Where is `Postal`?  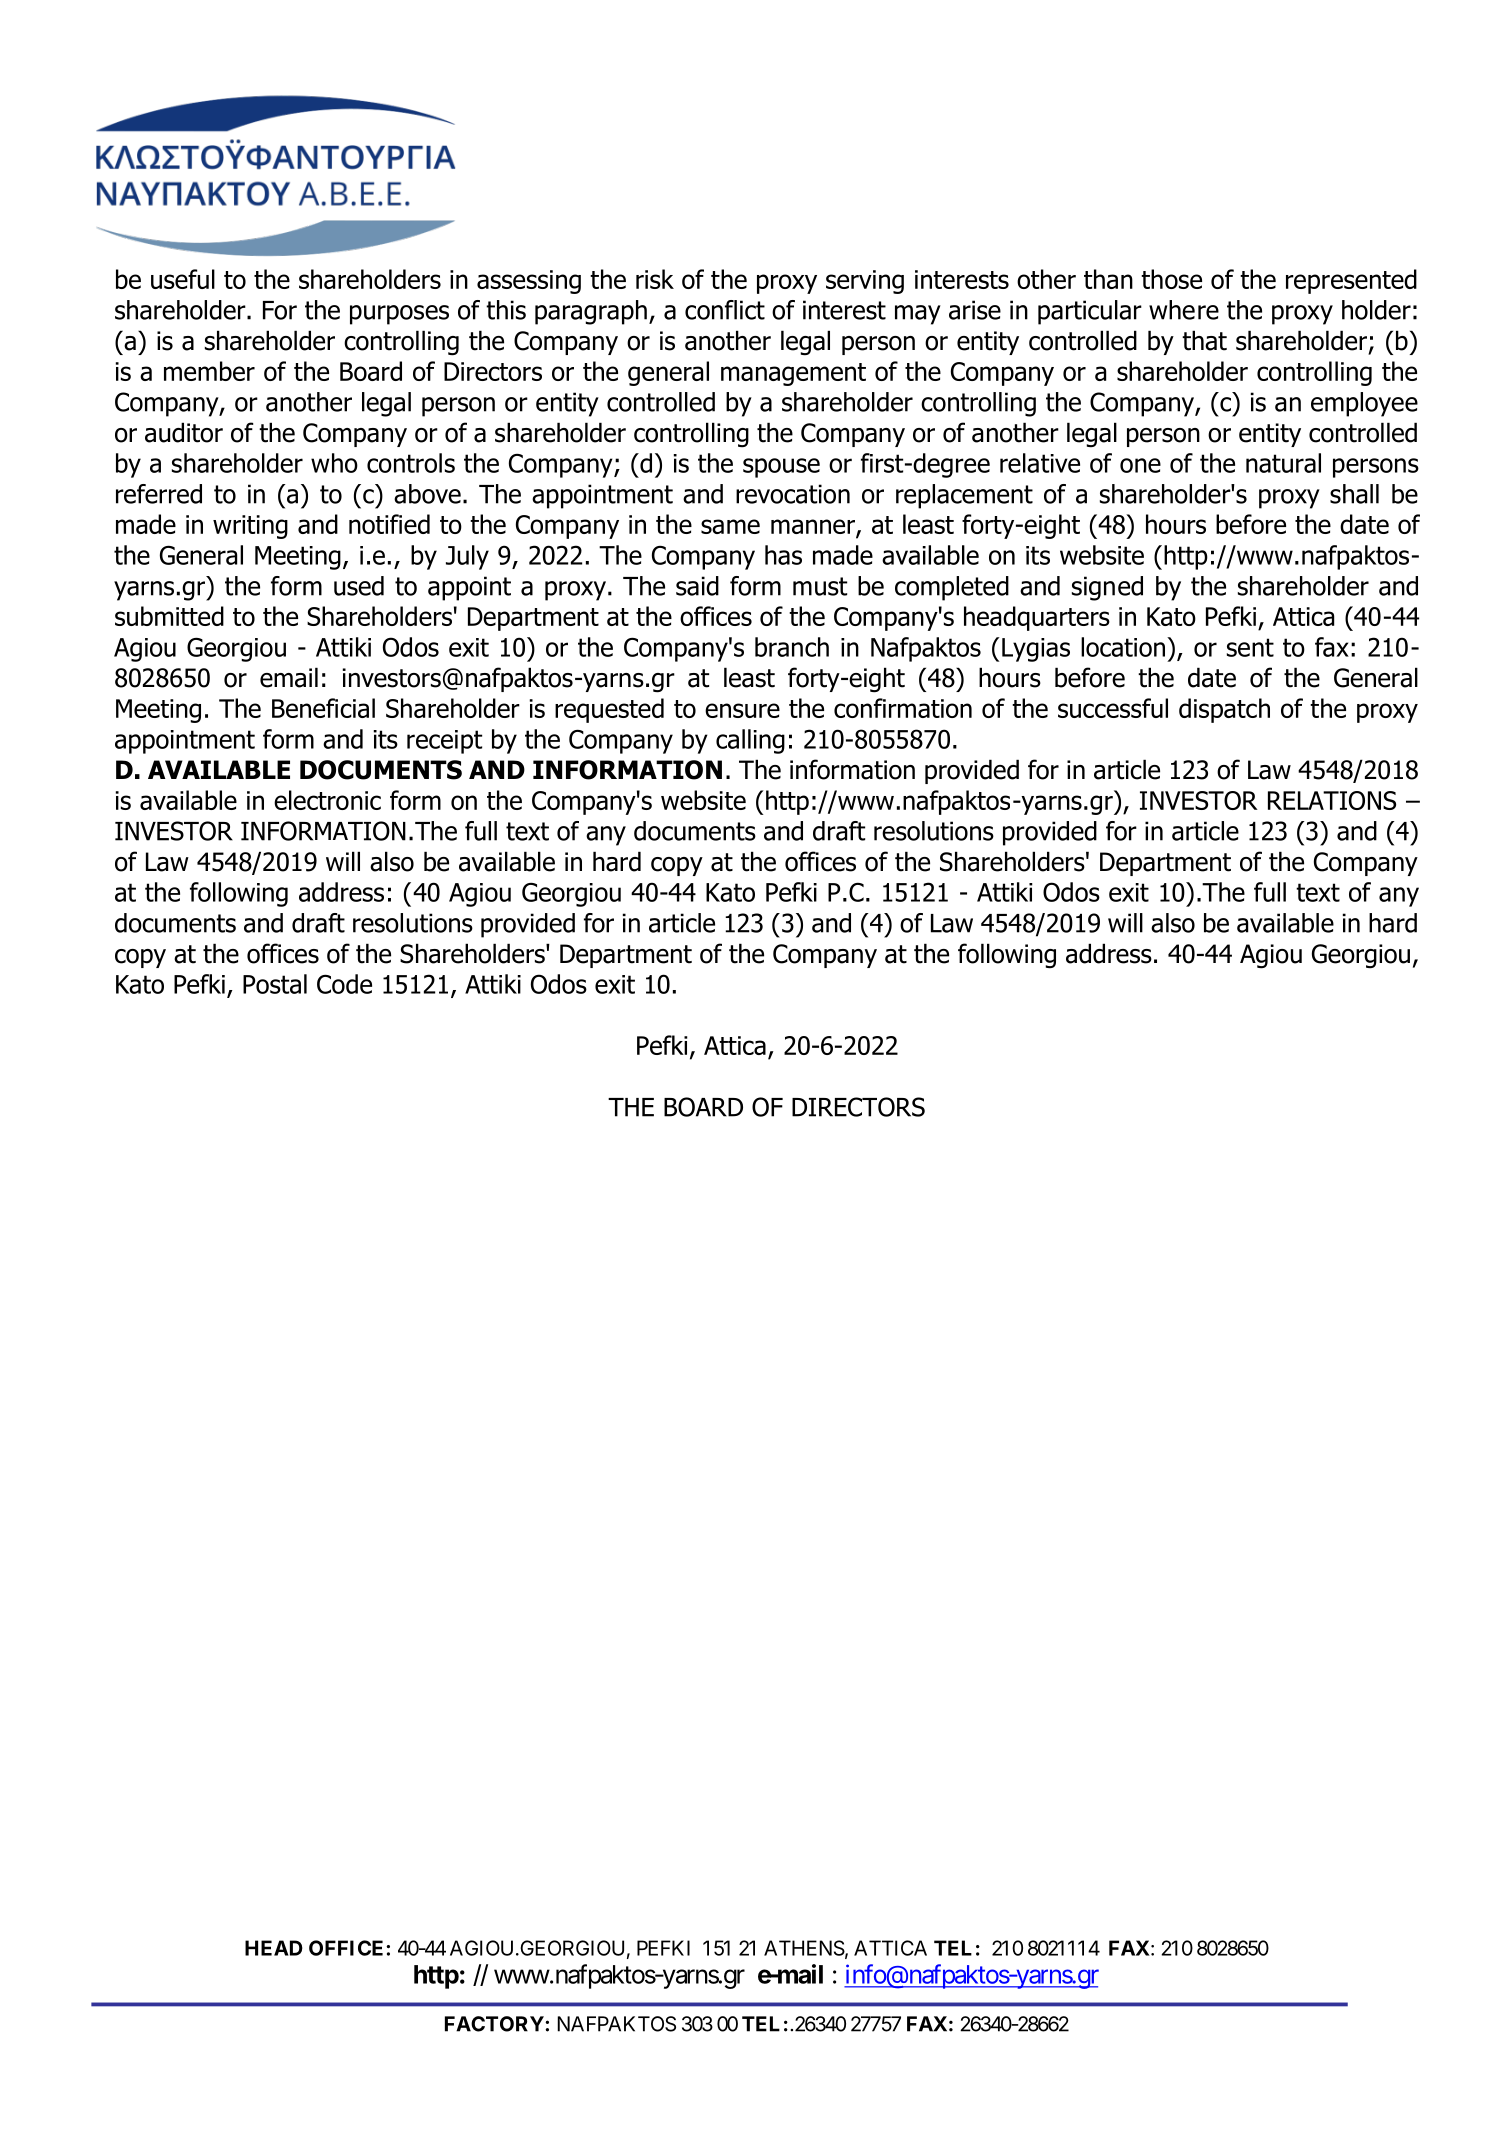 Postal is located at coordinates (275, 984).
